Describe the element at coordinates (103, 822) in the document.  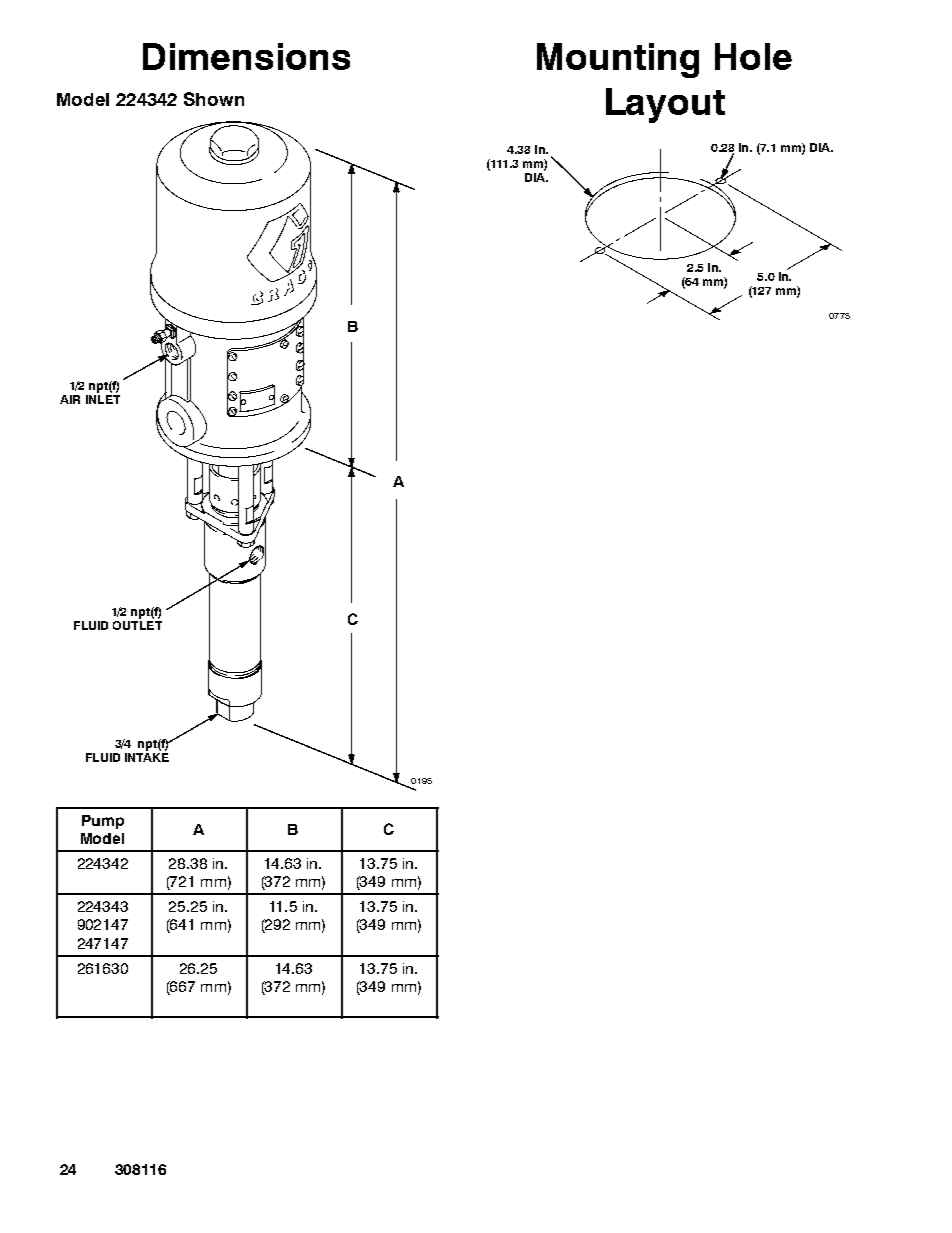
I see `Pump` at that location.
